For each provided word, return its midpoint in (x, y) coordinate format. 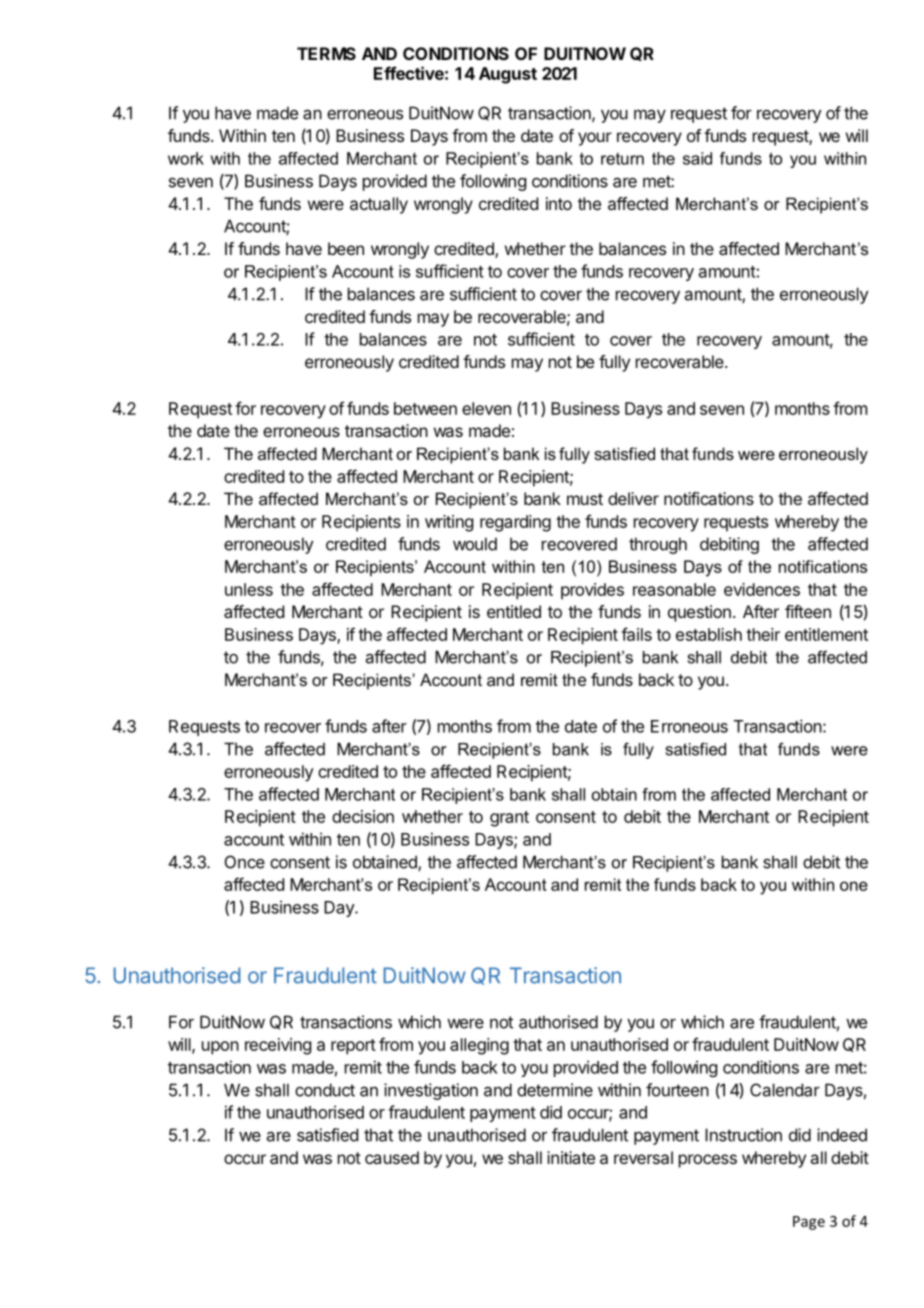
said (697, 158)
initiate (571, 1157)
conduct (325, 1090)
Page (809, 1223)
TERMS (326, 53)
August (508, 75)
